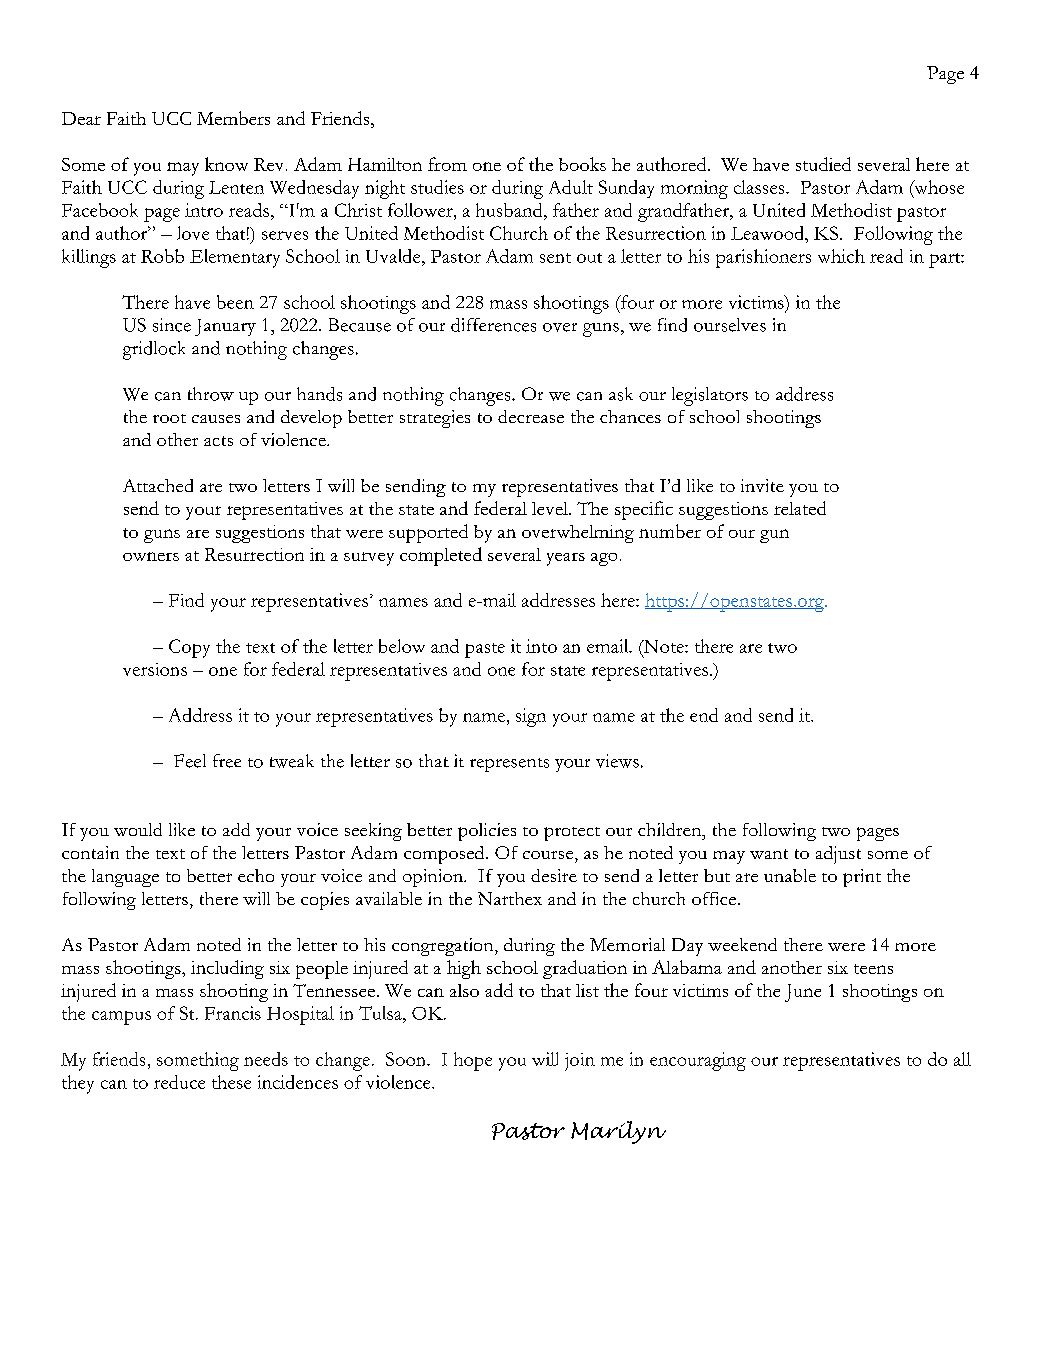  I want to click on hope, so click(473, 1061).
